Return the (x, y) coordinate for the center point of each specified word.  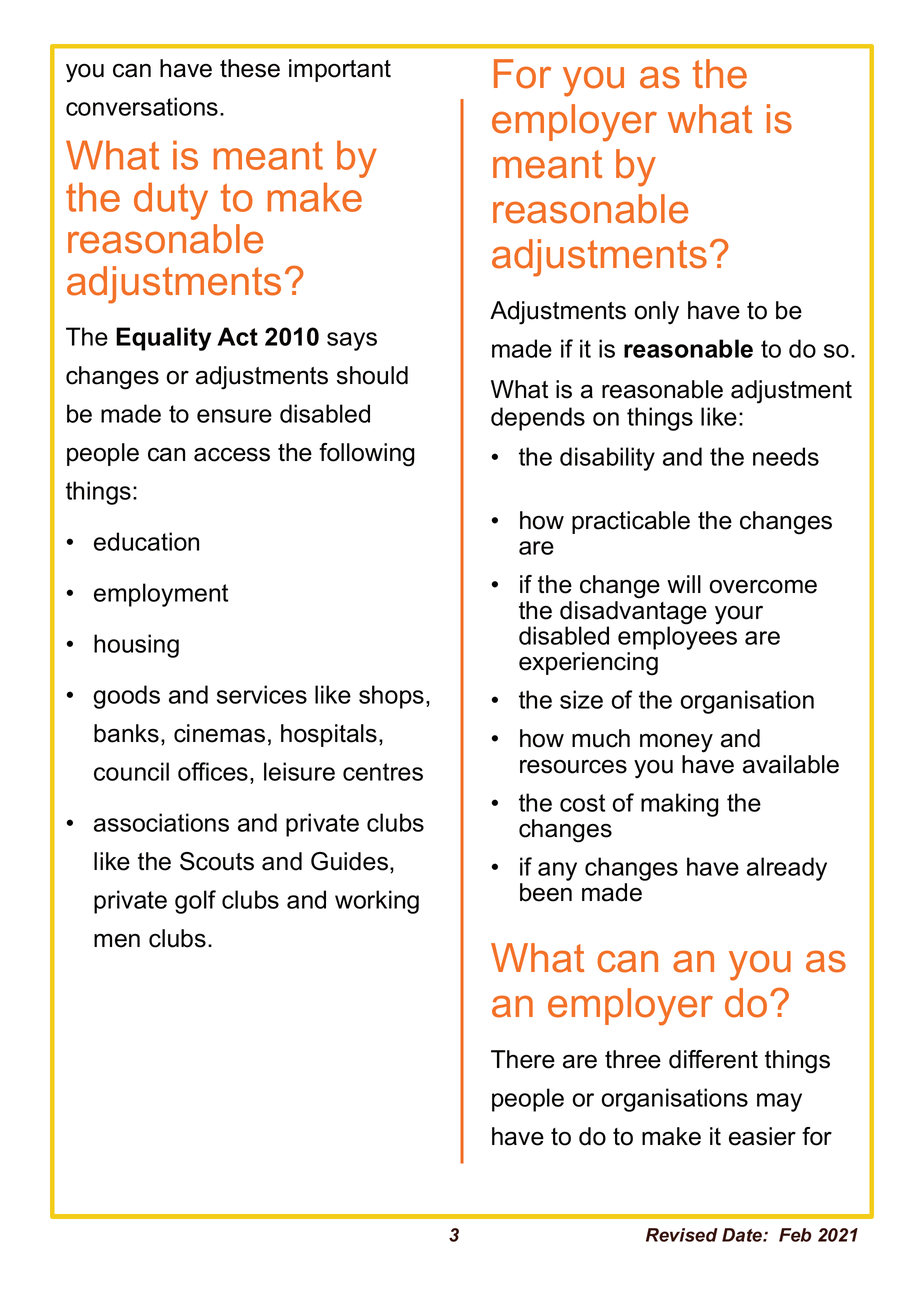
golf (195, 902)
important (340, 70)
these (250, 68)
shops (391, 697)
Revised (682, 1235)
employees (677, 637)
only (656, 313)
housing (136, 646)
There (523, 1059)
